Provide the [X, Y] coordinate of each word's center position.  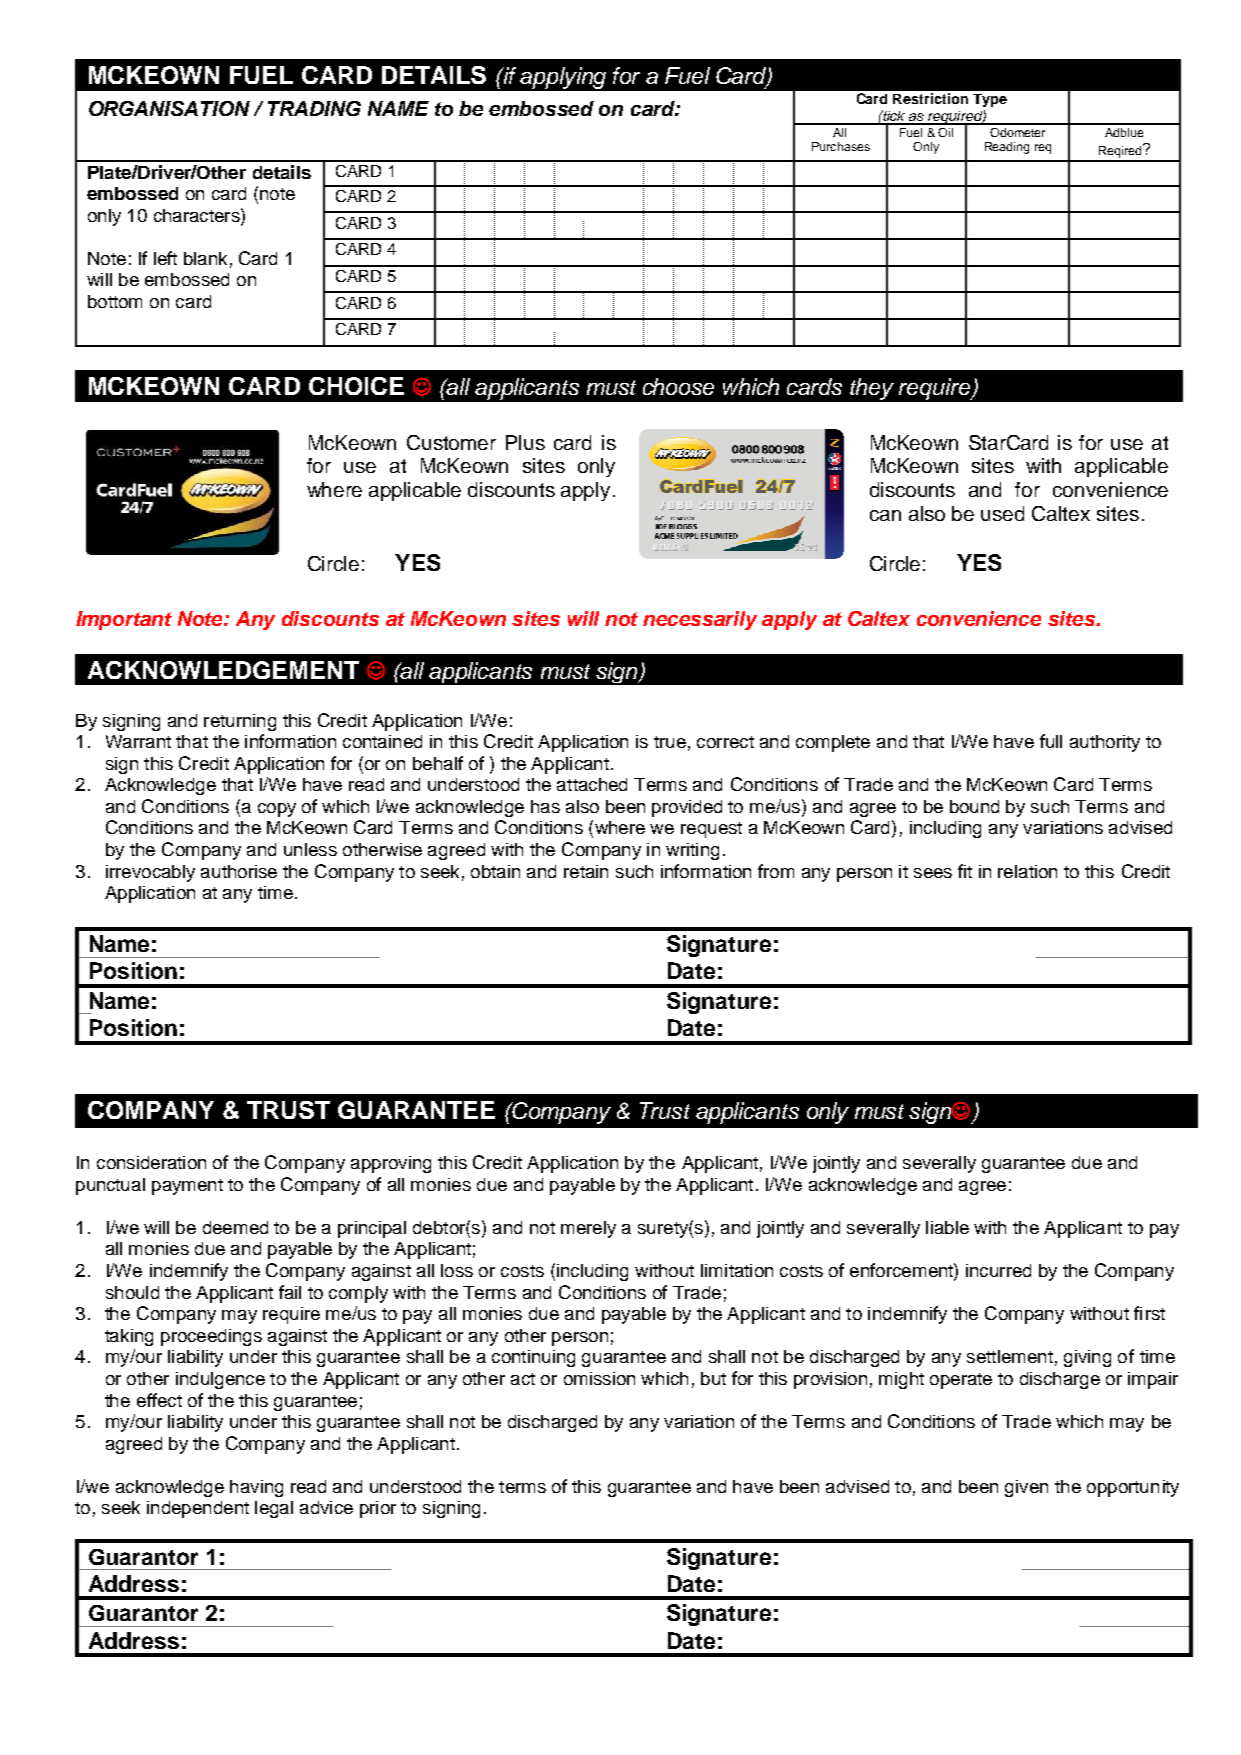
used [1002, 513]
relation [1027, 871]
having [256, 1488]
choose [678, 386]
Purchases [841, 146]
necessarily [700, 620]
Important [124, 620]
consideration [151, 1162]
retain [586, 871]
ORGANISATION [169, 108]
